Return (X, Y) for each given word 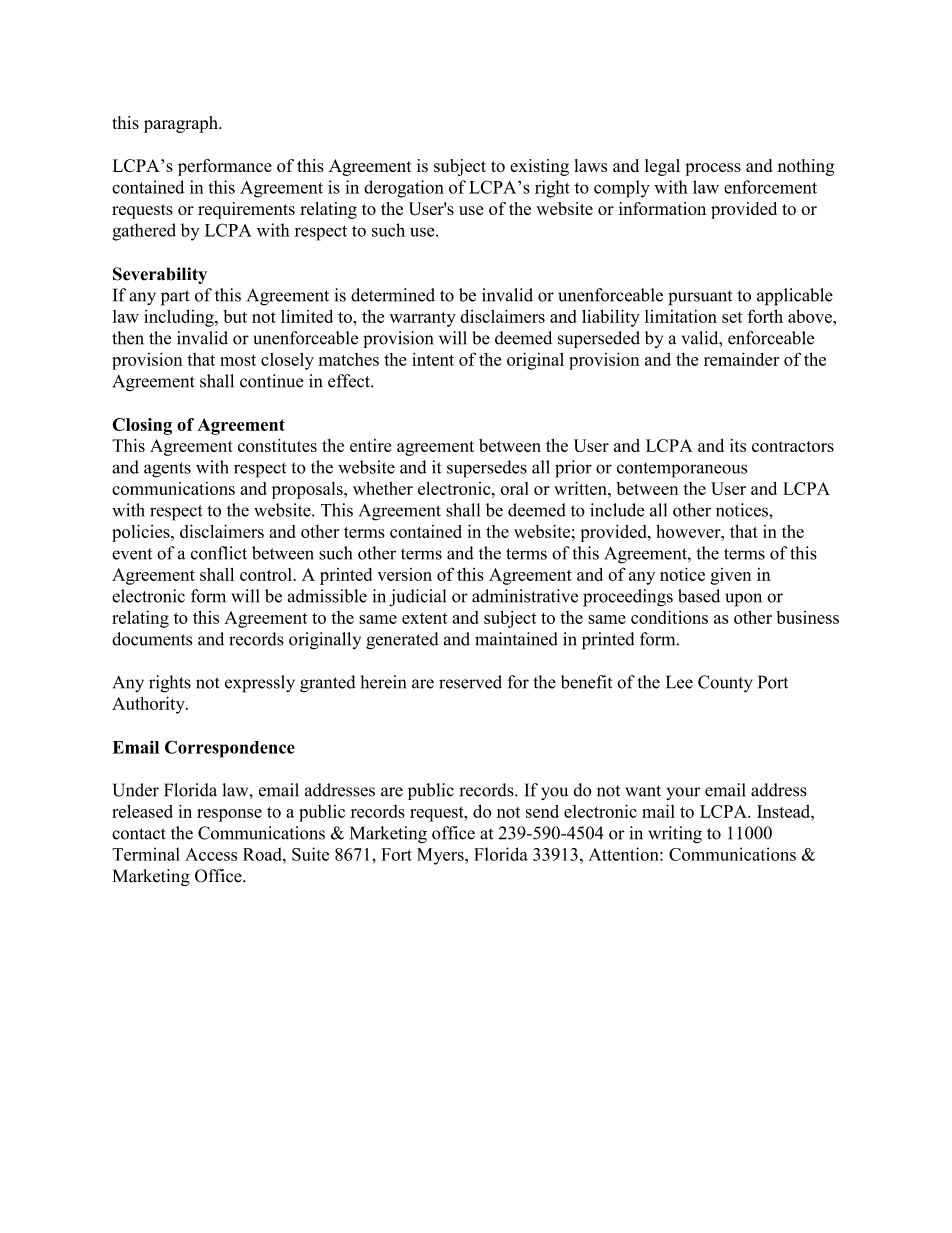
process (713, 169)
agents (167, 470)
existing (539, 167)
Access (211, 854)
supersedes (487, 469)
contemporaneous (682, 470)
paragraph (182, 124)
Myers (441, 856)
